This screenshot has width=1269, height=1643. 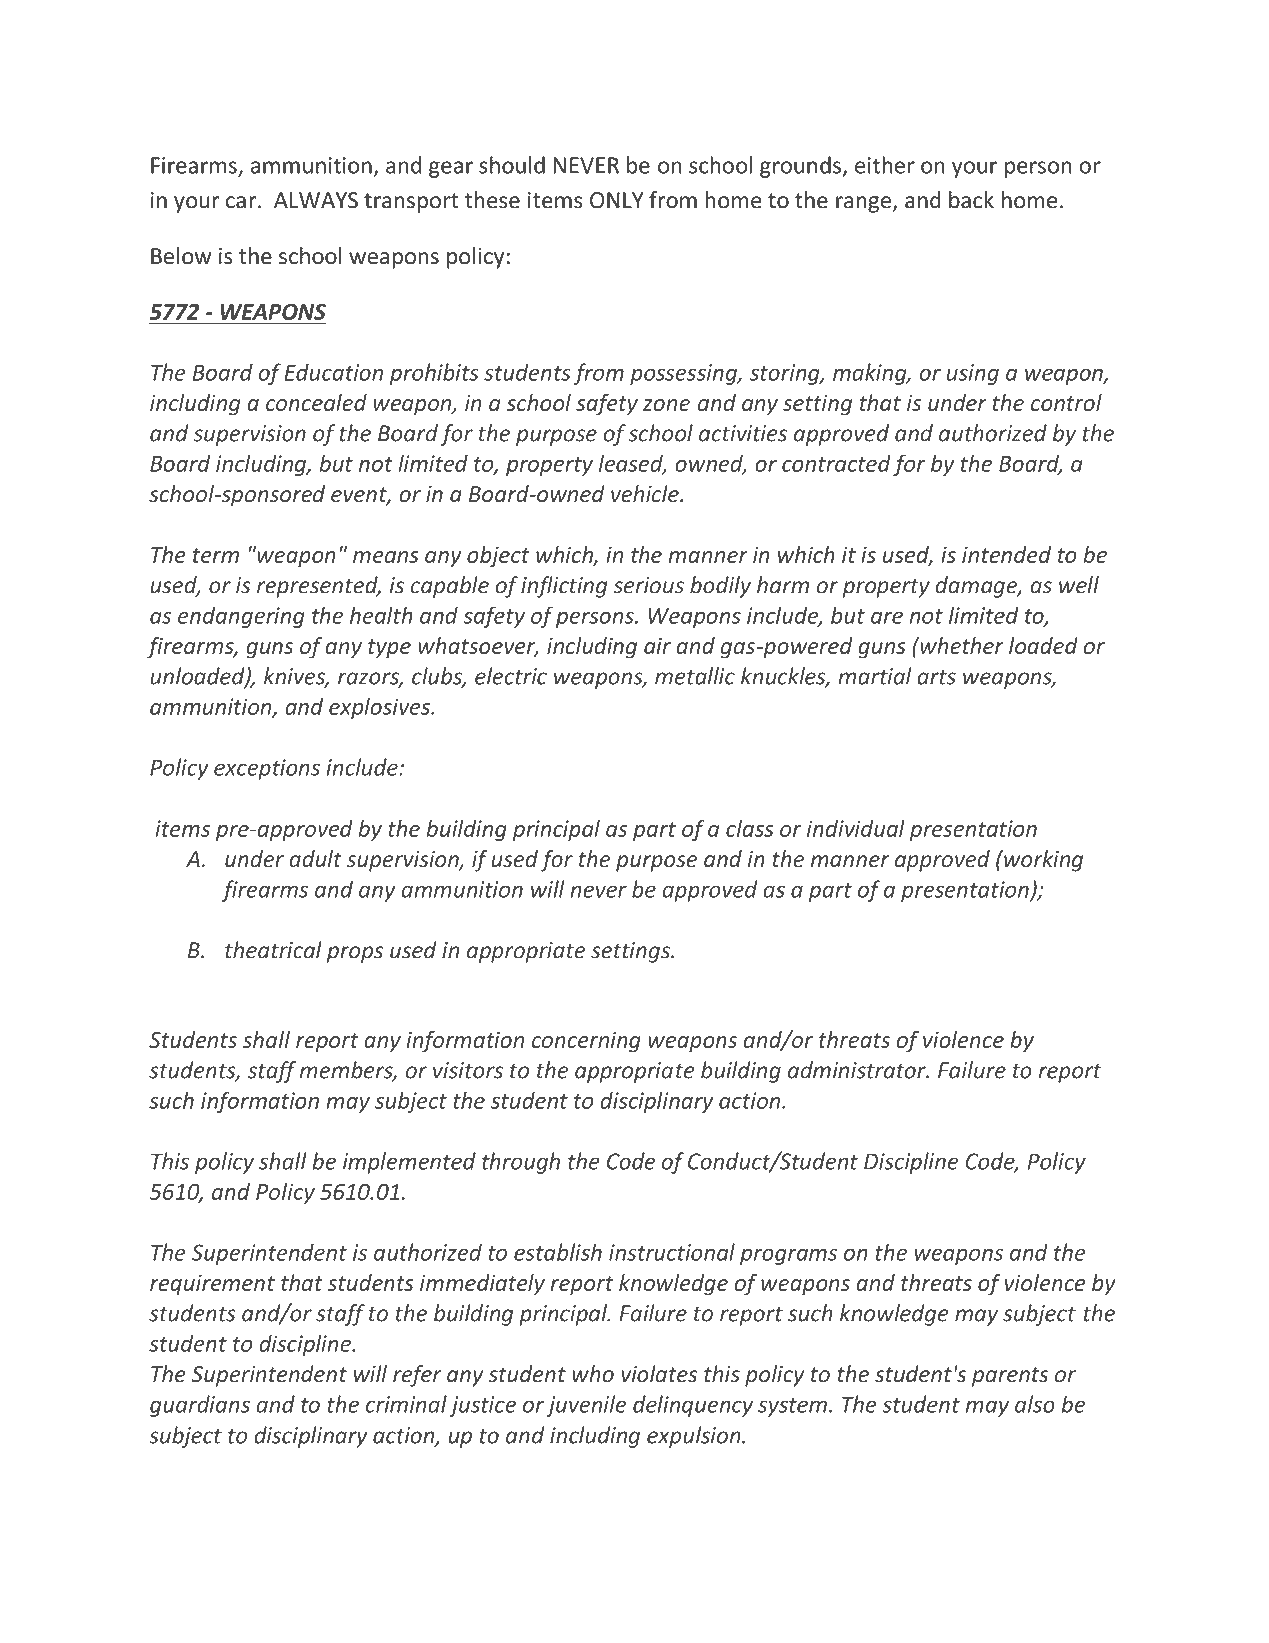 What do you see at coordinates (1042, 861) in the screenshot?
I see `working` at bounding box center [1042, 861].
